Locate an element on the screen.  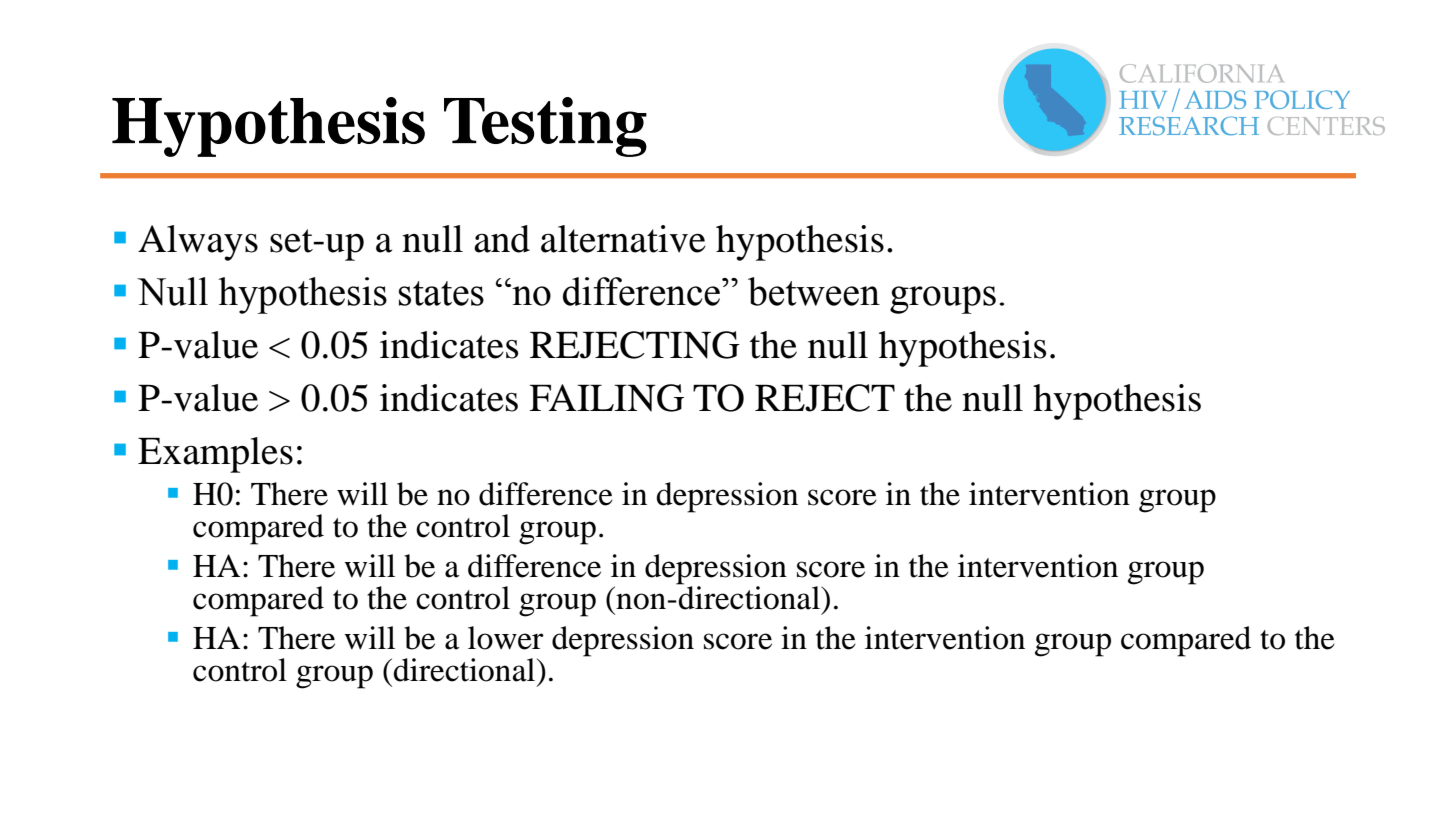
between is located at coordinates (814, 291).
